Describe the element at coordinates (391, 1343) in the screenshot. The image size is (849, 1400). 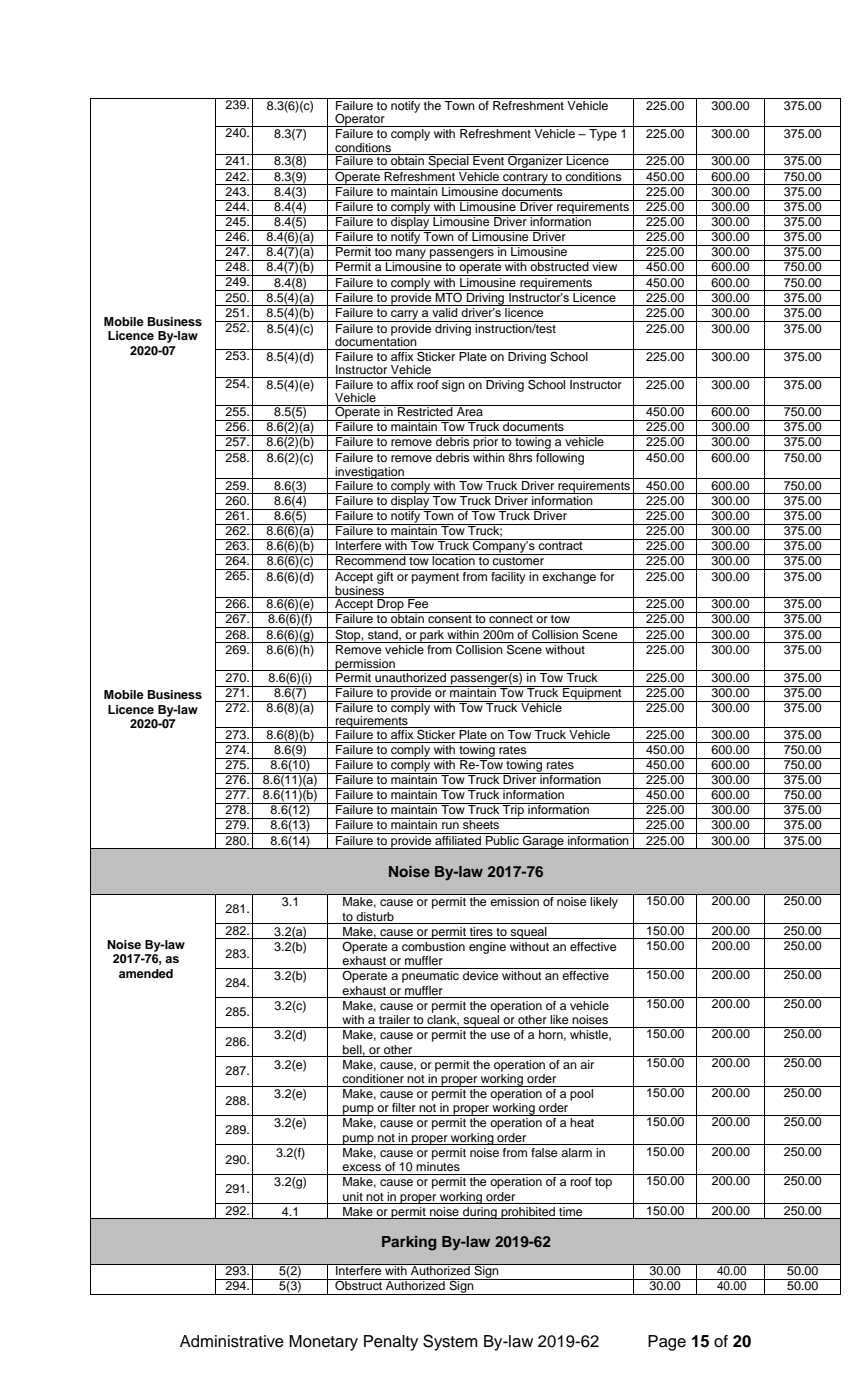
I see `Penalty` at that location.
